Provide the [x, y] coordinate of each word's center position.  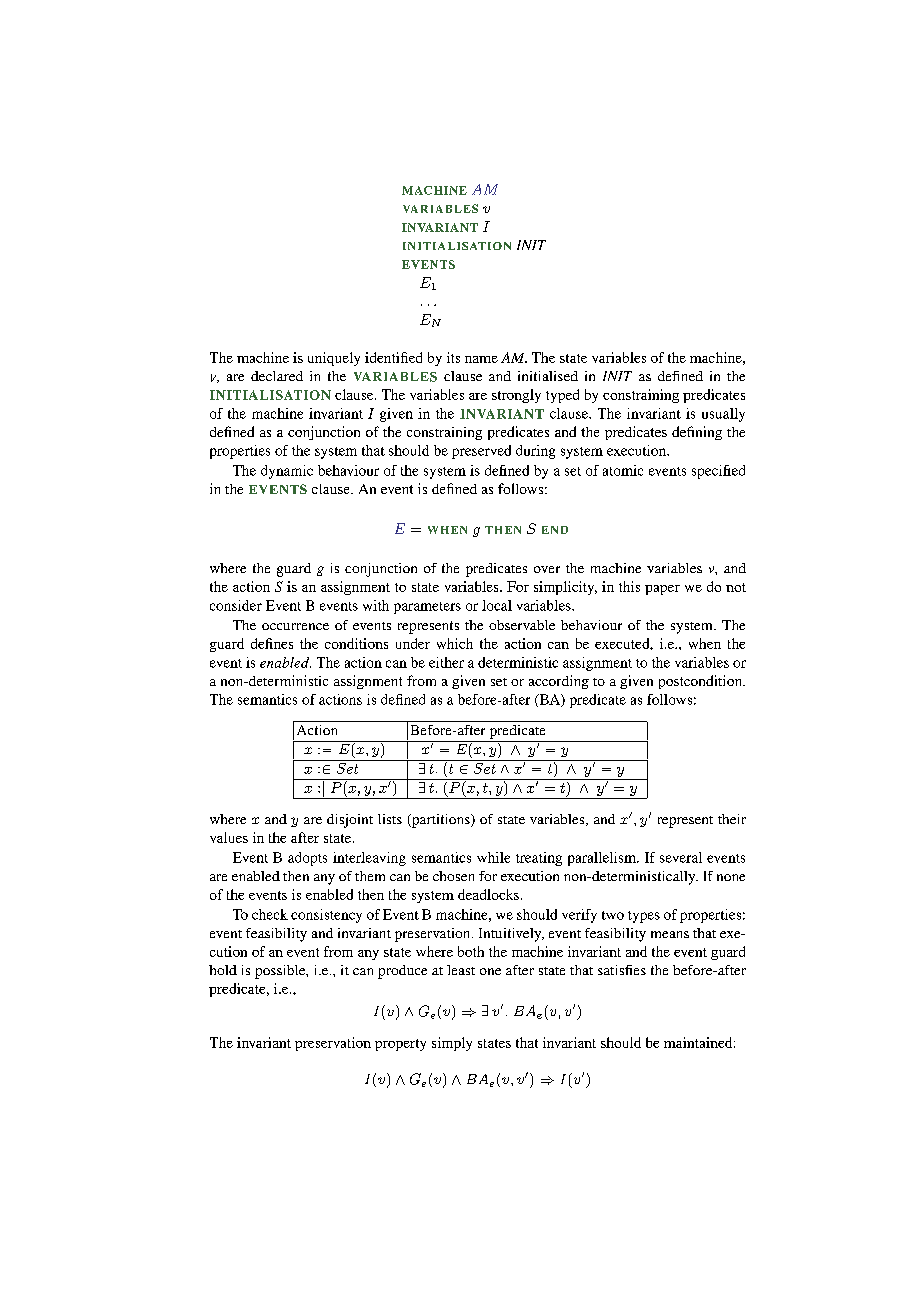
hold [223, 970]
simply [452, 1044]
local [497, 605]
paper [662, 590]
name [481, 359]
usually [723, 415]
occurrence [295, 626]
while [493, 857]
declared [277, 376]
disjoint [350, 821]
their [732, 819]
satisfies [622, 970]
